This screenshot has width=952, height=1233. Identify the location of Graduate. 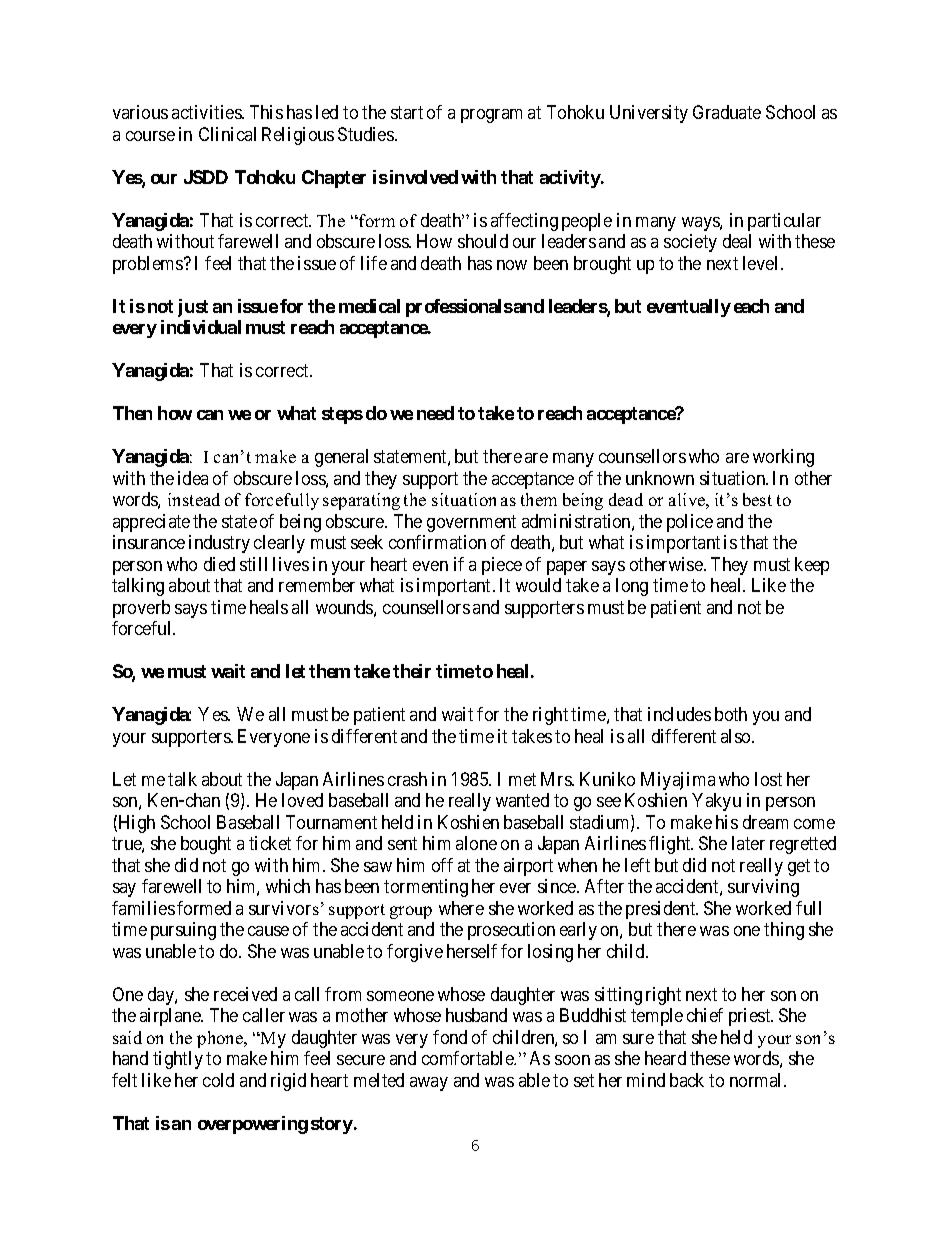
(727, 112).
